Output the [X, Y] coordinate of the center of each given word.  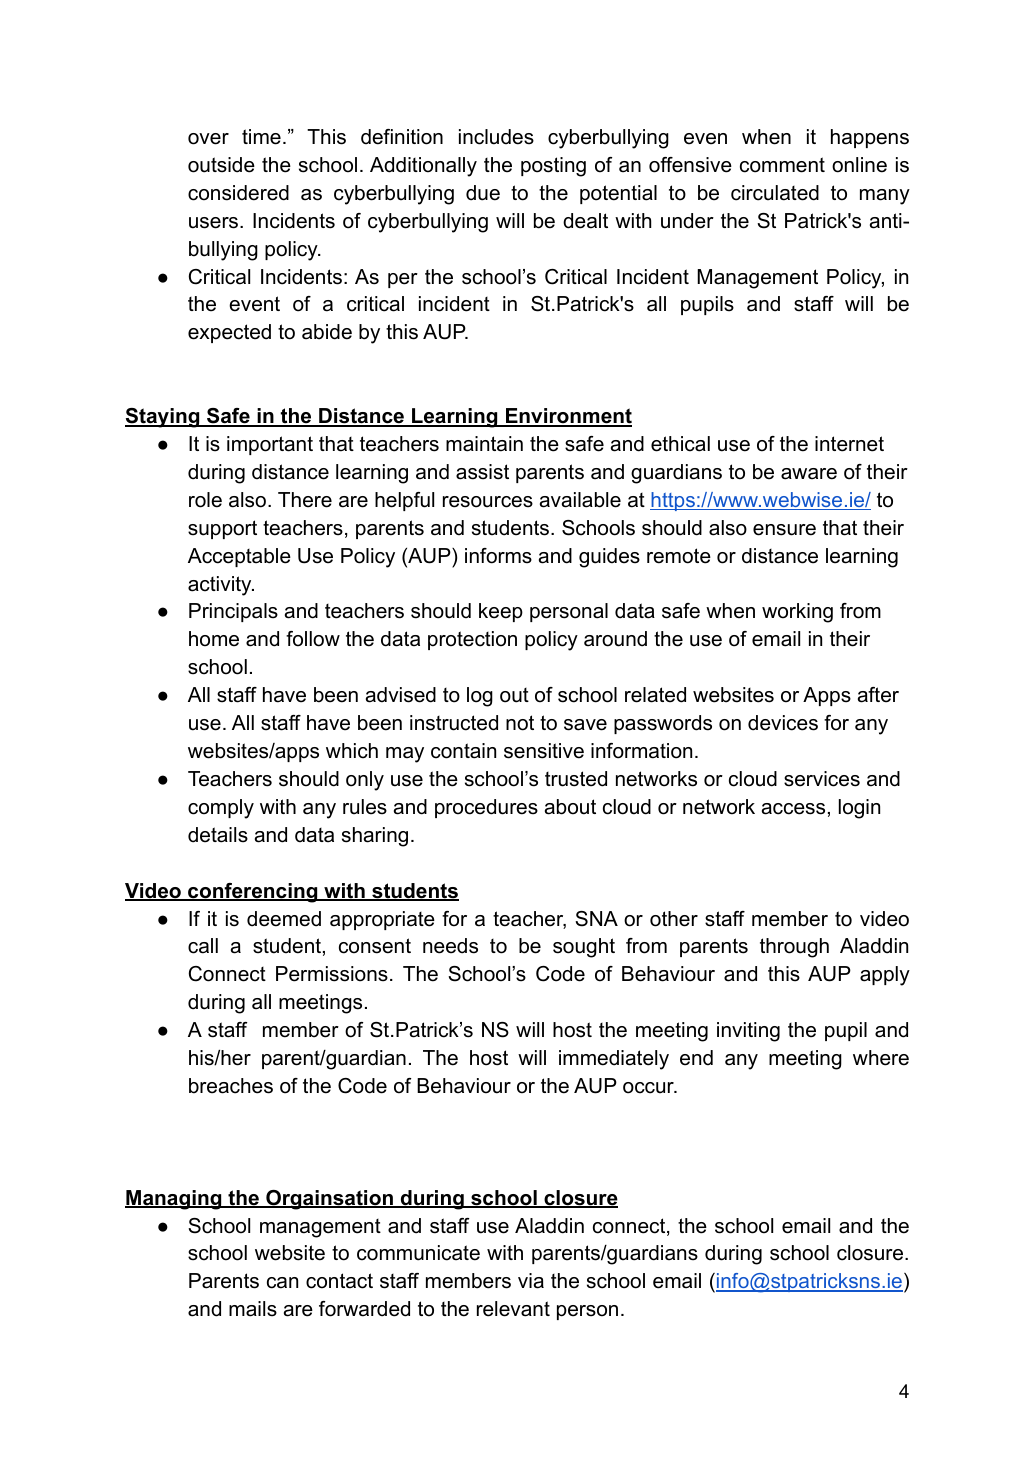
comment [782, 165]
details [218, 835]
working [797, 613]
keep [501, 612]
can [282, 1283]
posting [553, 167]
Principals [233, 612]
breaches [231, 1086]
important [270, 445]
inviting [748, 1032]
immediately [614, 1060]
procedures [486, 808]
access [793, 809]
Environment [568, 417]
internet [849, 444]
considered [238, 193]
